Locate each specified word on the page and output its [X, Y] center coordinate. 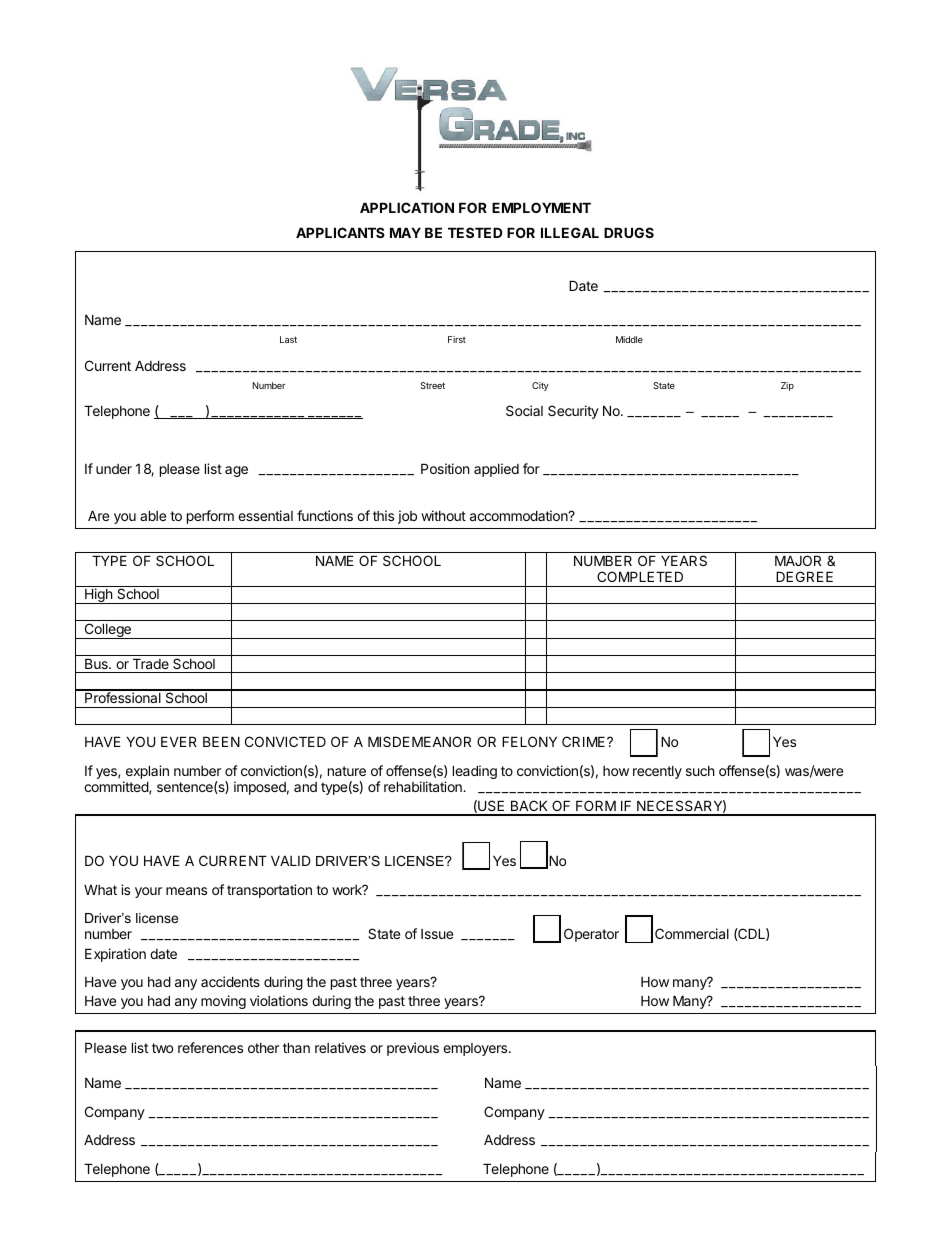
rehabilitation [424, 786]
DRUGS [629, 232]
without [443, 515]
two [162, 1048]
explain [146, 773]
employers [476, 1049]
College [107, 631]
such [700, 771]
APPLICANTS [340, 232]
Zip [787, 386]
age [236, 471]
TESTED [475, 232]
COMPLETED [640, 576]
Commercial [692, 933]
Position [445, 468]
